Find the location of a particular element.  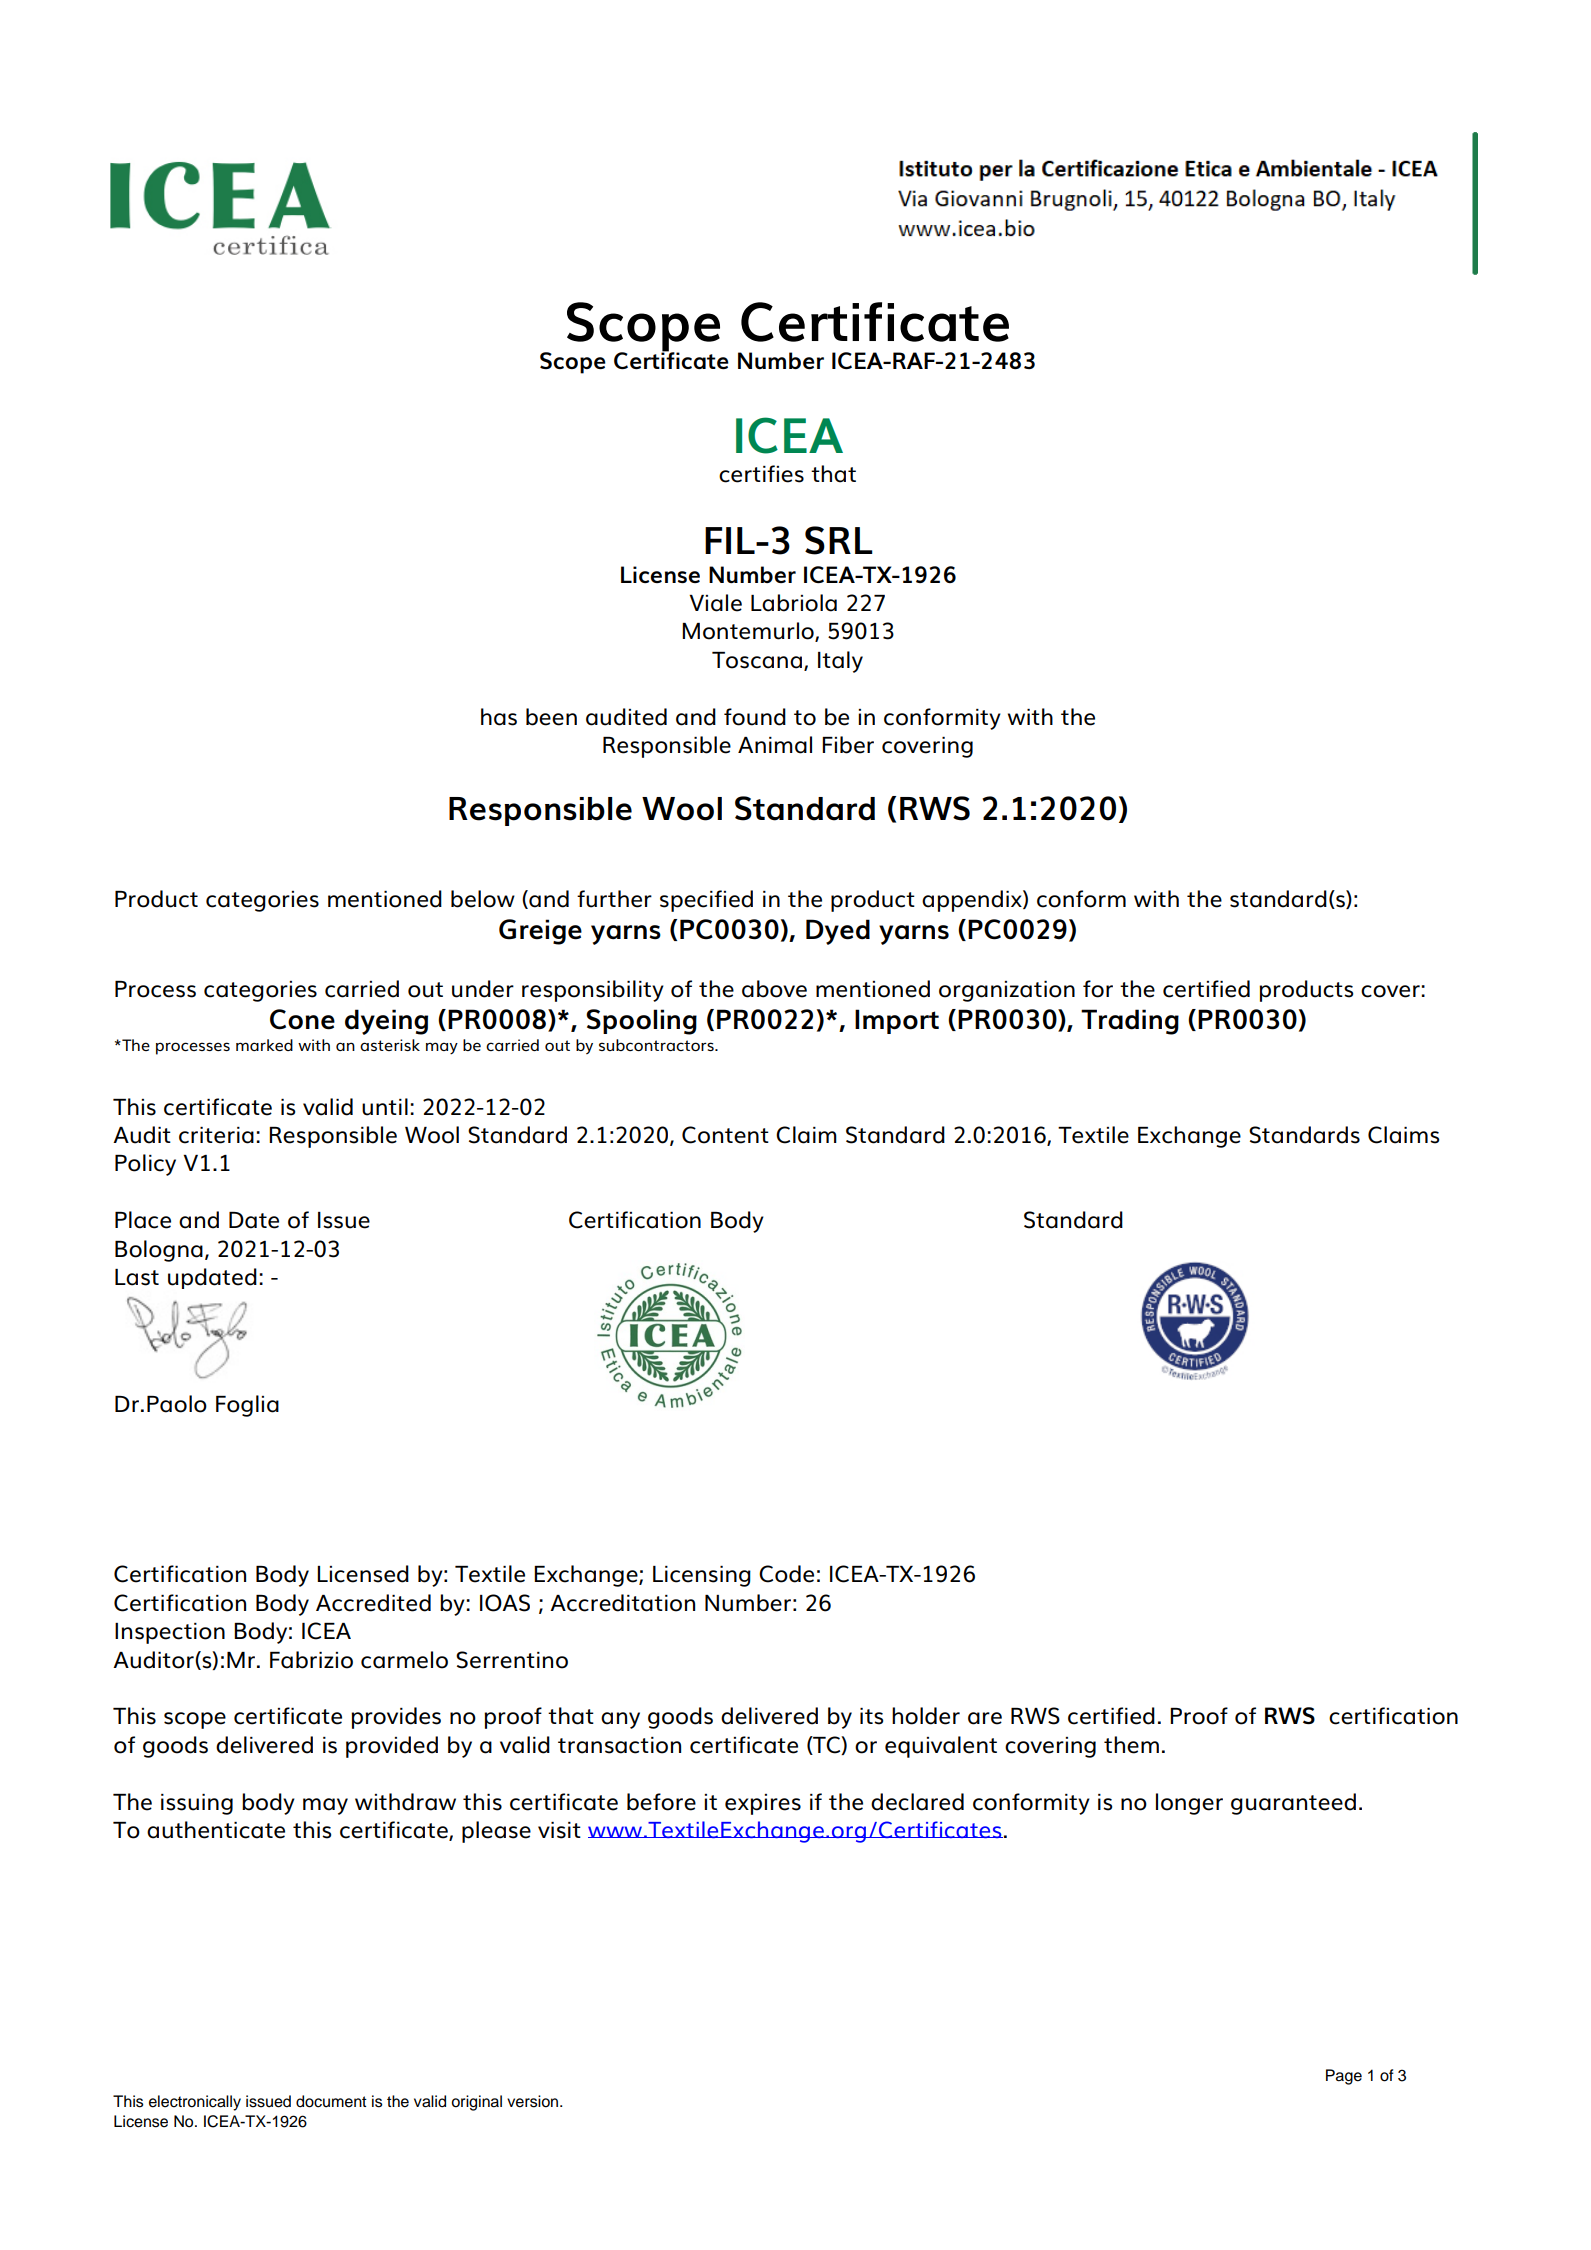

Cone is located at coordinates (302, 1019).
